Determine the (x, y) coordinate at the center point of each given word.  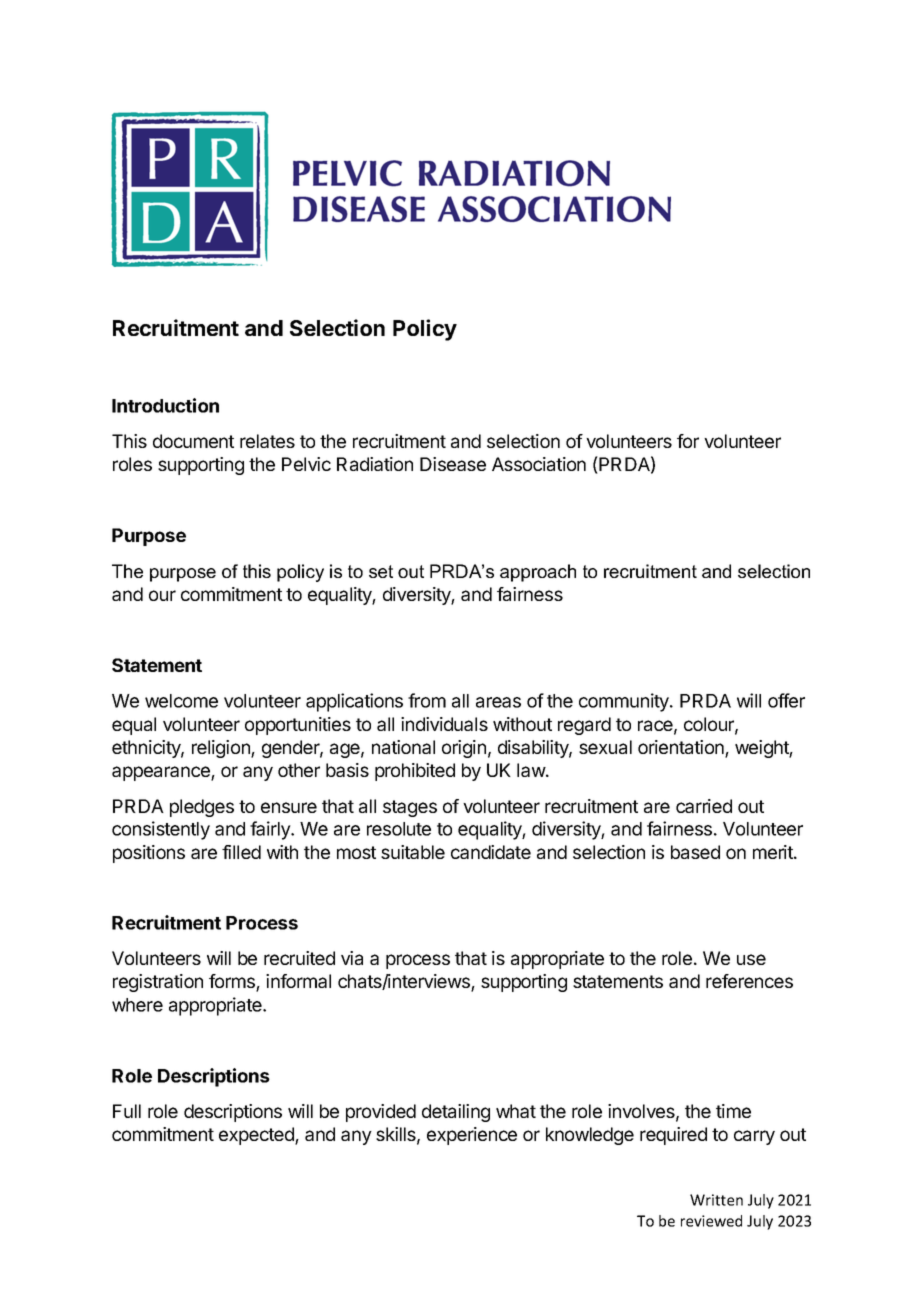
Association (539, 464)
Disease (453, 464)
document (193, 441)
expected (257, 1136)
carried (704, 806)
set (381, 571)
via (352, 958)
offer (786, 700)
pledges (202, 808)
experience (472, 1136)
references (749, 981)
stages (410, 808)
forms (233, 982)
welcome (181, 701)
